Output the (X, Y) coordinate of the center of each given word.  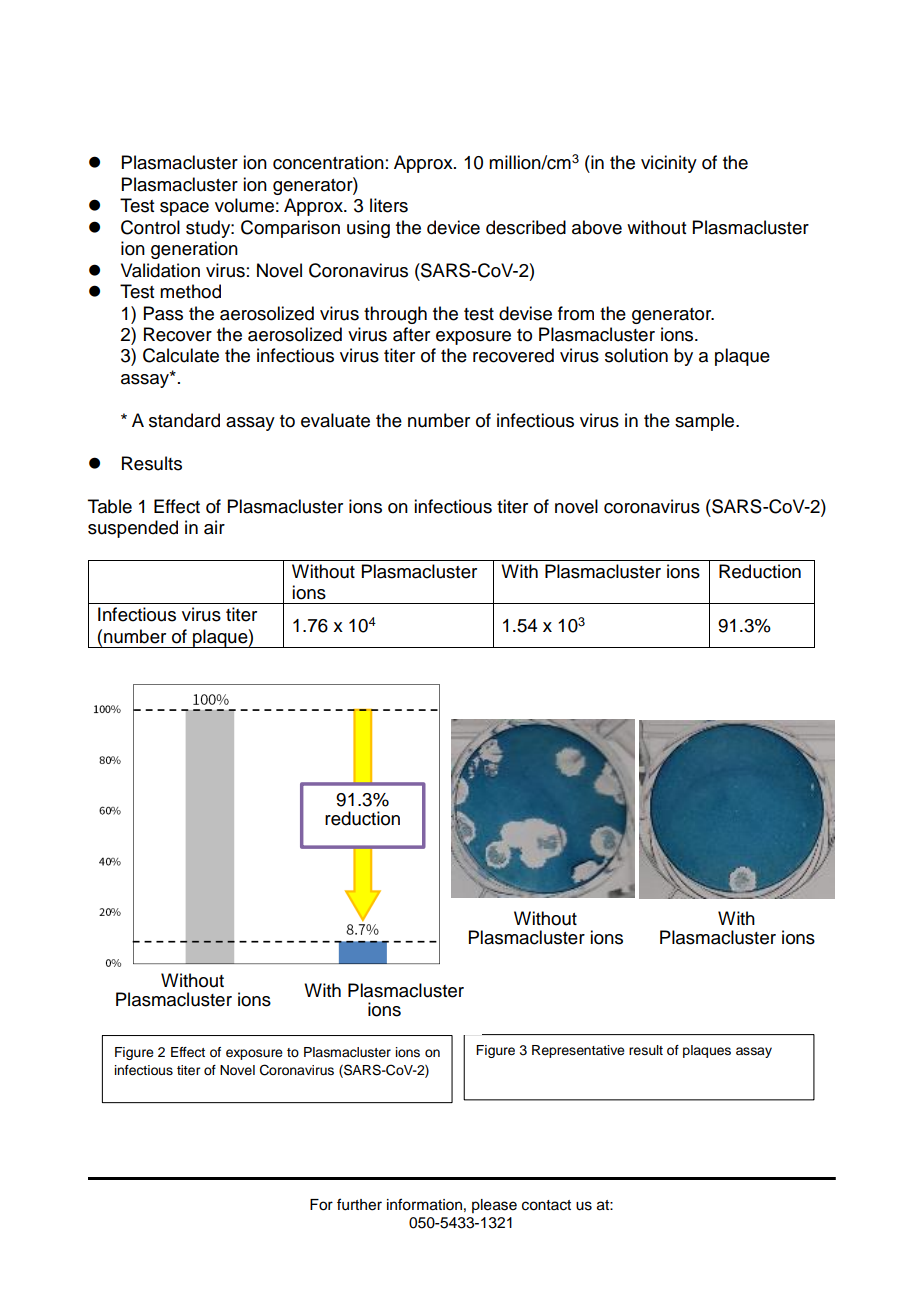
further (359, 1204)
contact (546, 1205)
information (424, 1204)
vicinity (669, 164)
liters (389, 205)
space (184, 209)
